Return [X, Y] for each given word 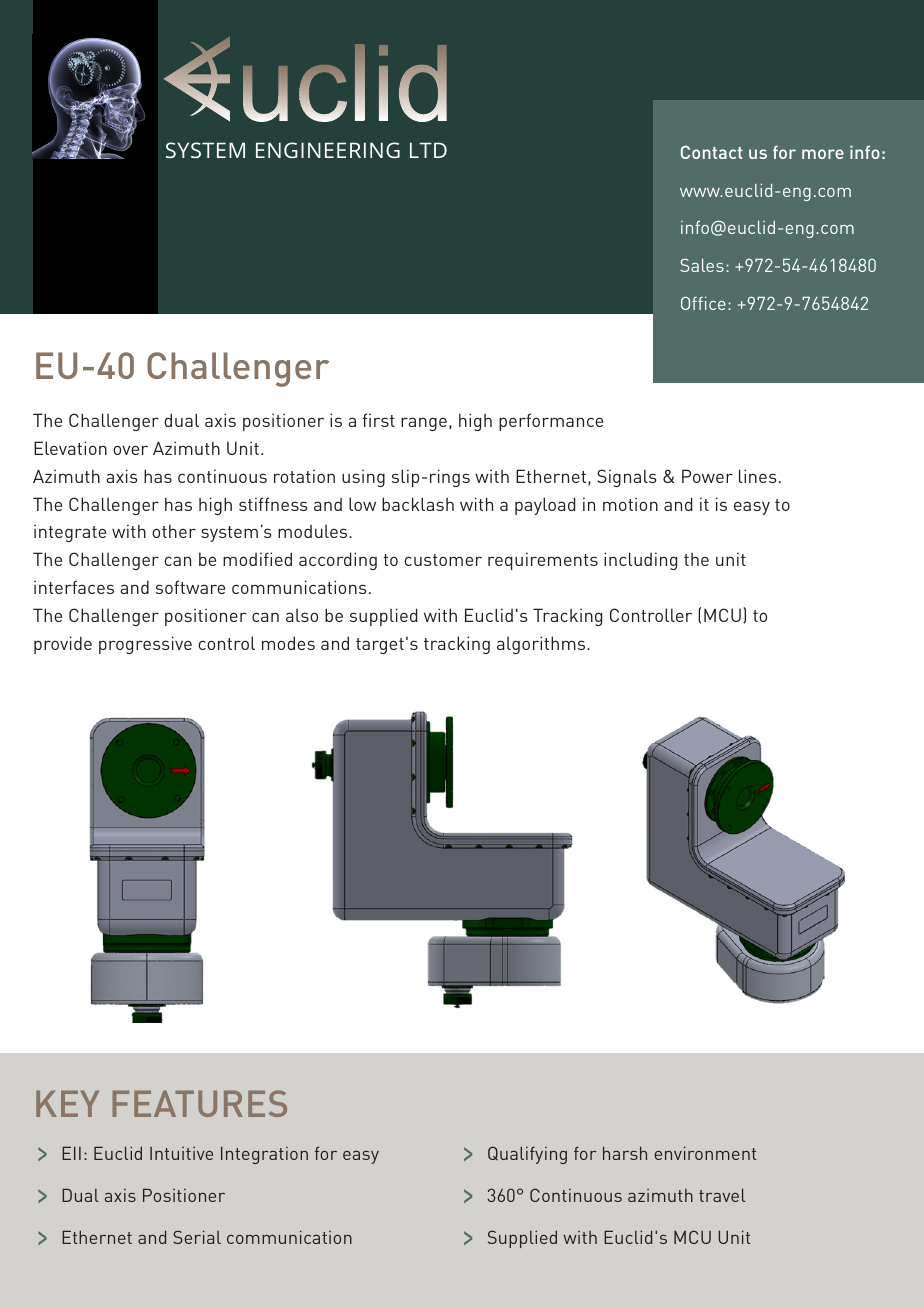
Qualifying [527, 1155]
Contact [712, 152]
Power [707, 476]
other [174, 531]
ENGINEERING [328, 150]
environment [705, 1153]
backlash [418, 504]
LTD [428, 150]
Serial [197, 1237]
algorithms [542, 645]
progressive [145, 645]
